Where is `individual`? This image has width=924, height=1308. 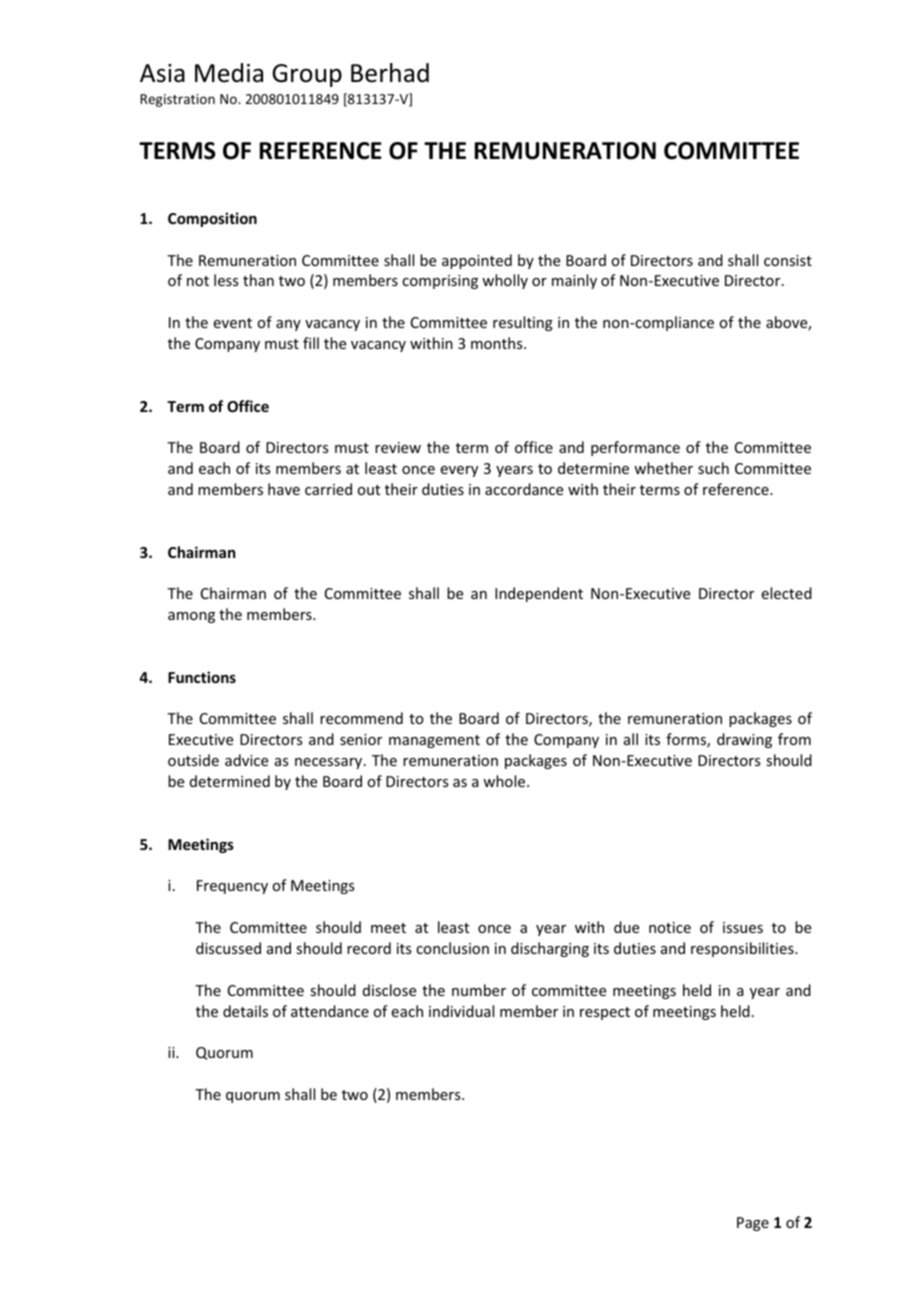 individual is located at coordinates (461, 1011).
